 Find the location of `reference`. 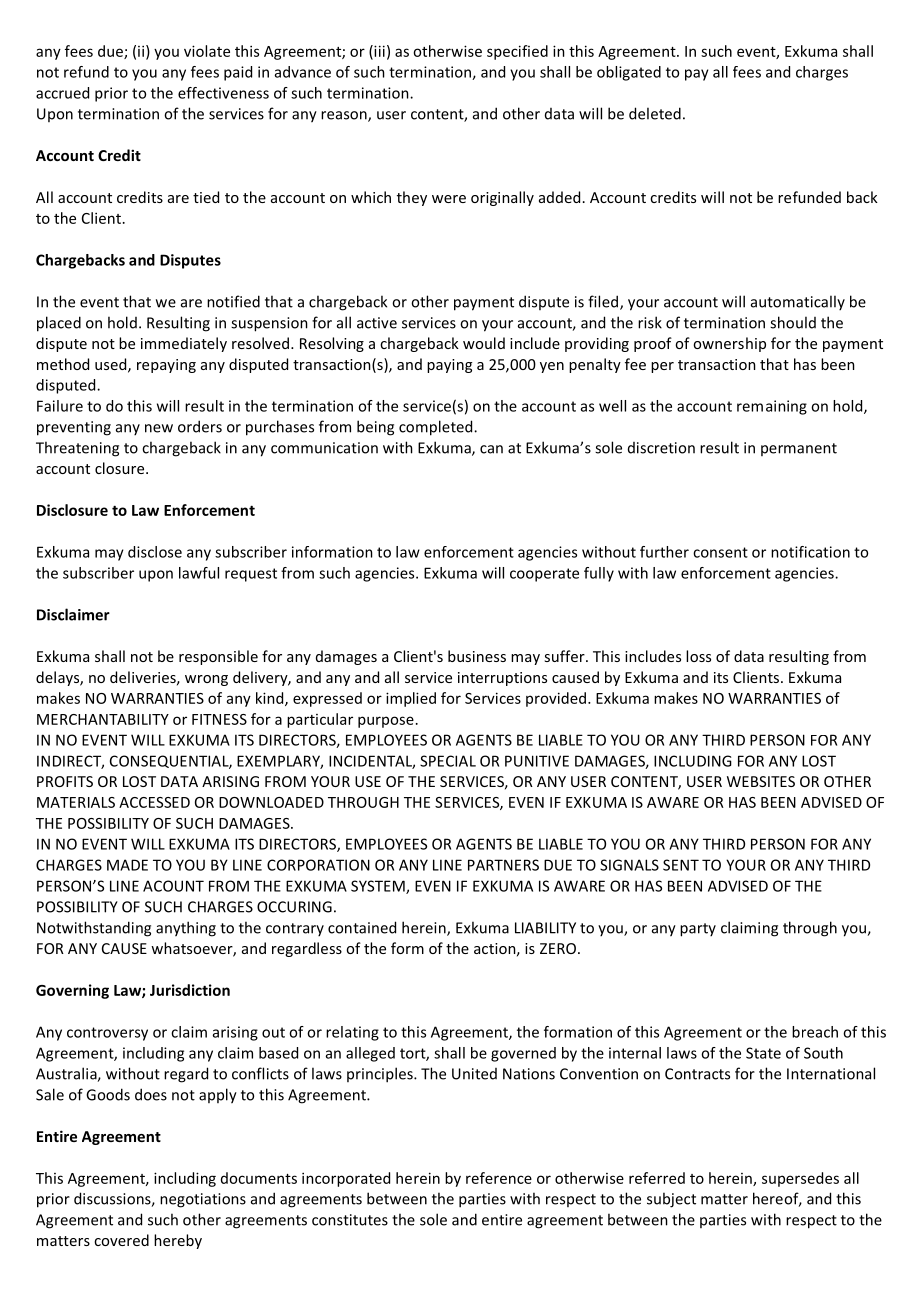

reference is located at coordinates (499, 1178).
